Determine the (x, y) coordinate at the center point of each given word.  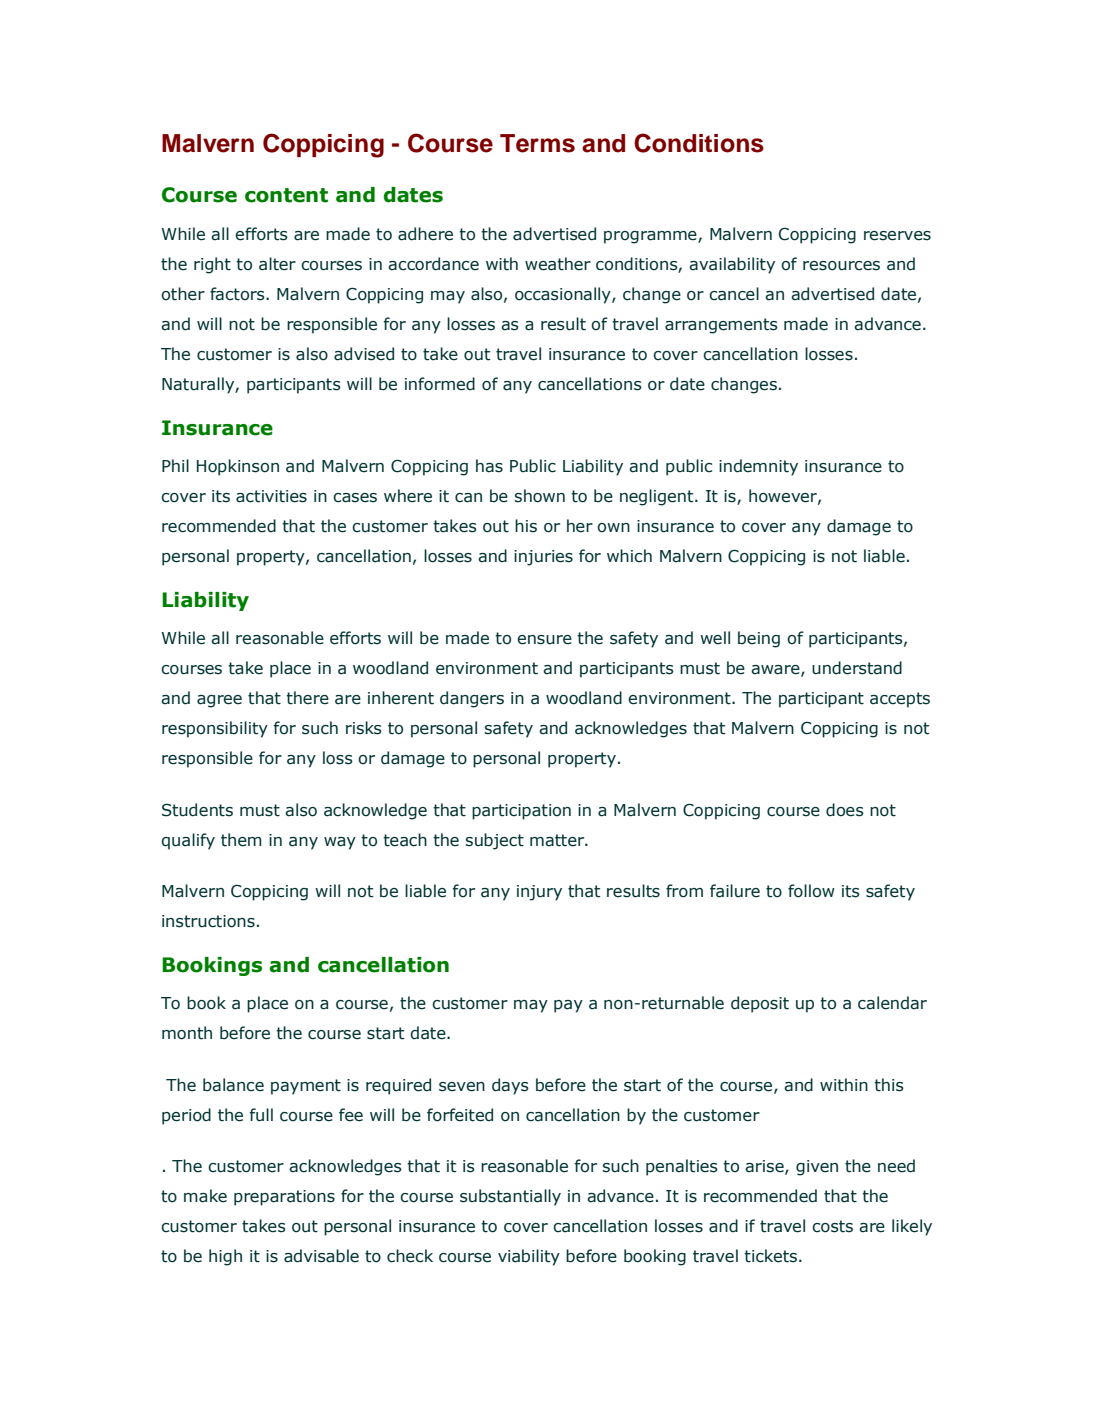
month (187, 1033)
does (845, 810)
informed (440, 384)
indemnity (758, 467)
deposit (760, 1004)
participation (521, 812)
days (510, 1086)
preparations (284, 1198)
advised (364, 354)
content (286, 195)
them (241, 840)
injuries (543, 558)
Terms (537, 143)
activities (271, 496)
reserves (897, 236)
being (759, 639)
